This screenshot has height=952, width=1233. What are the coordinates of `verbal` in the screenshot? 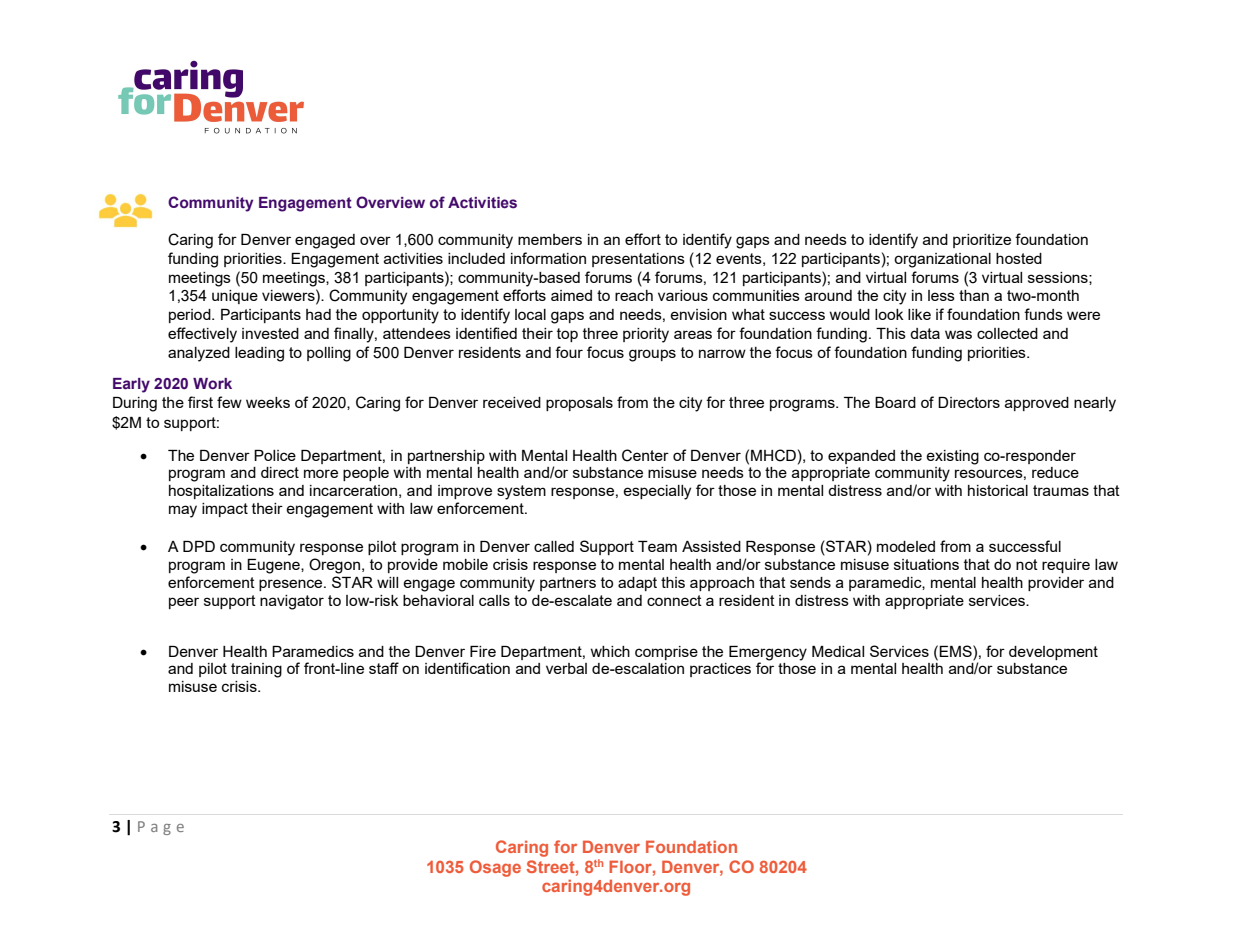 It's located at (566, 668).
